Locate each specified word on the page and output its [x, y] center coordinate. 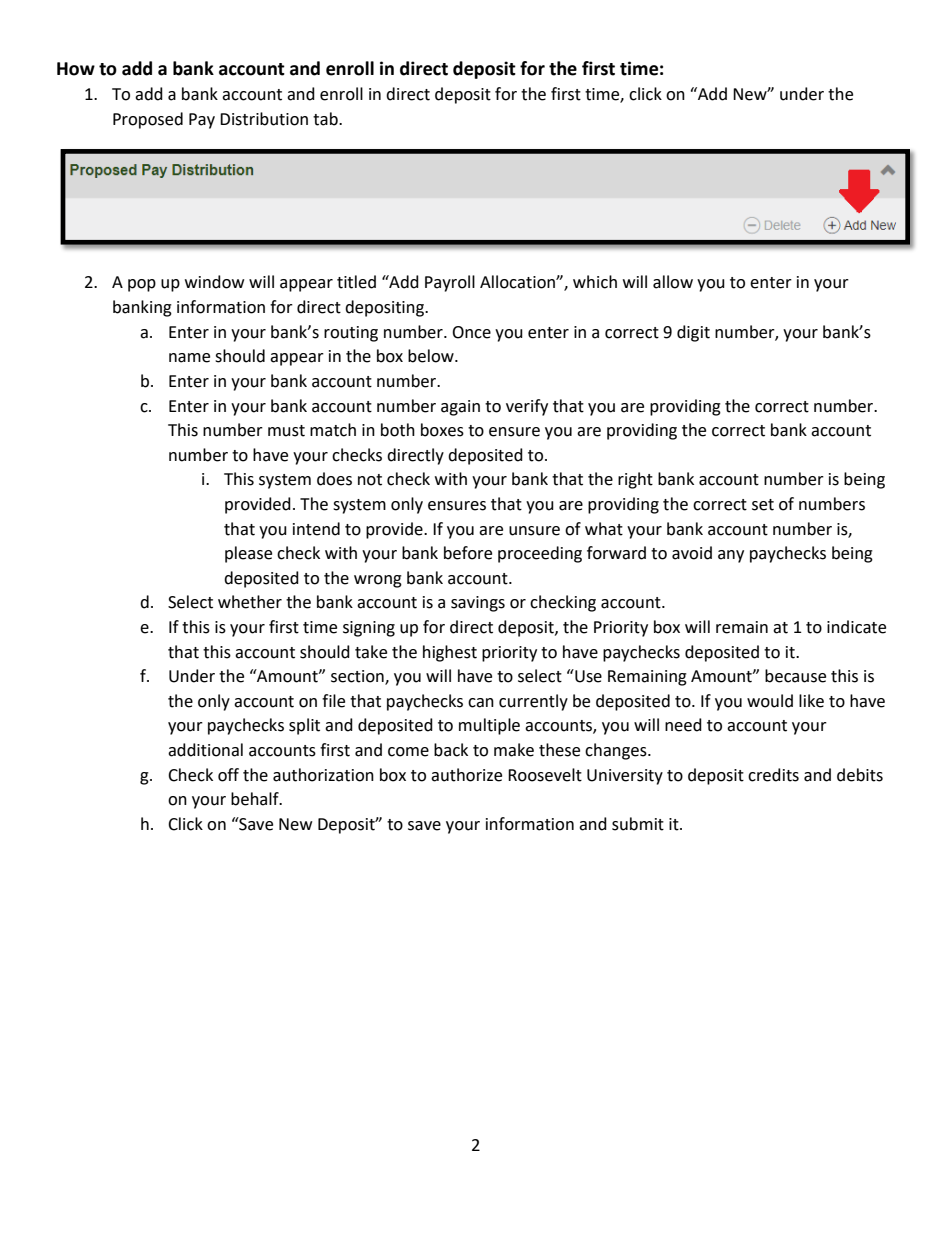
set [763, 505]
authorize [466, 775]
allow [673, 282]
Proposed [148, 120]
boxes [442, 430]
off [228, 775]
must [286, 431]
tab [326, 119]
